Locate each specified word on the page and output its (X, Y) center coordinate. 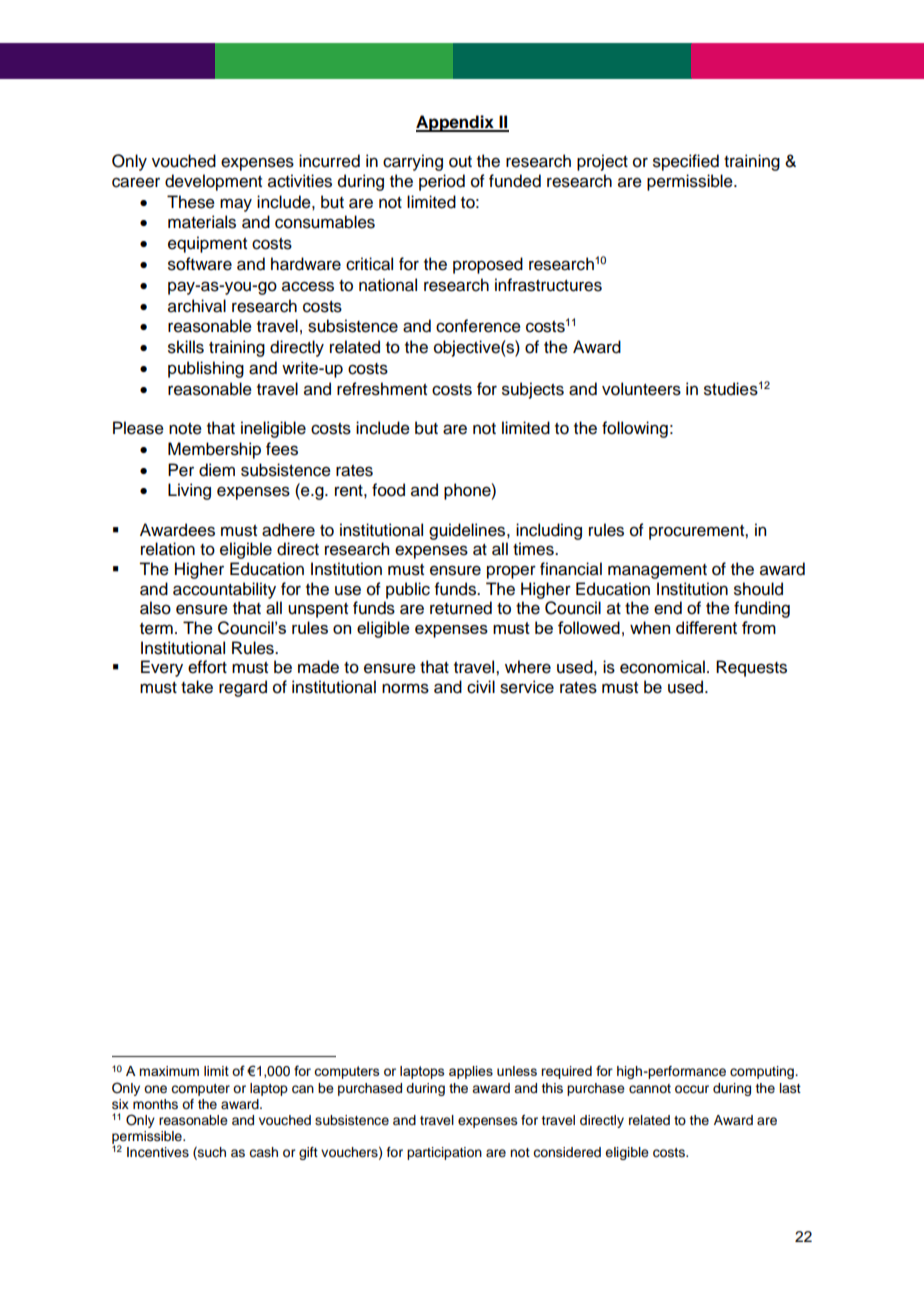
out (460, 162)
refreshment (382, 389)
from (759, 627)
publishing (206, 369)
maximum (169, 1071)
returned (461, 608)
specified (686, 162)
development (213, 182)
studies (731, 389)
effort (207, 667)
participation (444, 1153)
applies (471, 1072)
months (155, 1104)
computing (763, 1072)
